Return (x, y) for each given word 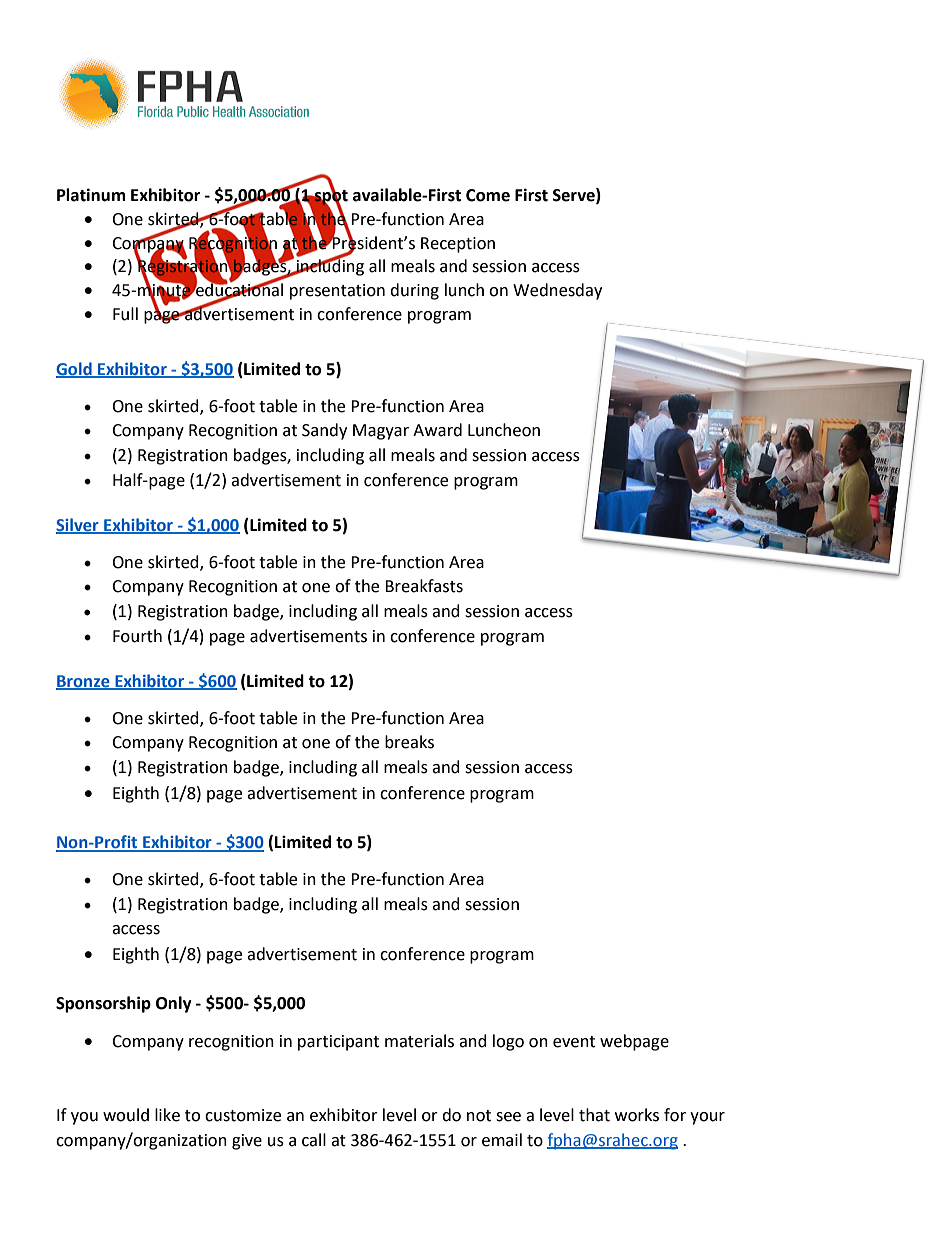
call (314, 1140)
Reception (458, 245)
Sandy (324, 431)
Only (174, 1004)
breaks (409, 742)
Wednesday (557, 291)
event (574, 1042)
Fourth (137, 636)
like (167, 1115)
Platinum (91, 195)
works (637, 1115)
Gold (75, 369)
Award (437, 430)
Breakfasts (424, 586)
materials (419, 1041)
